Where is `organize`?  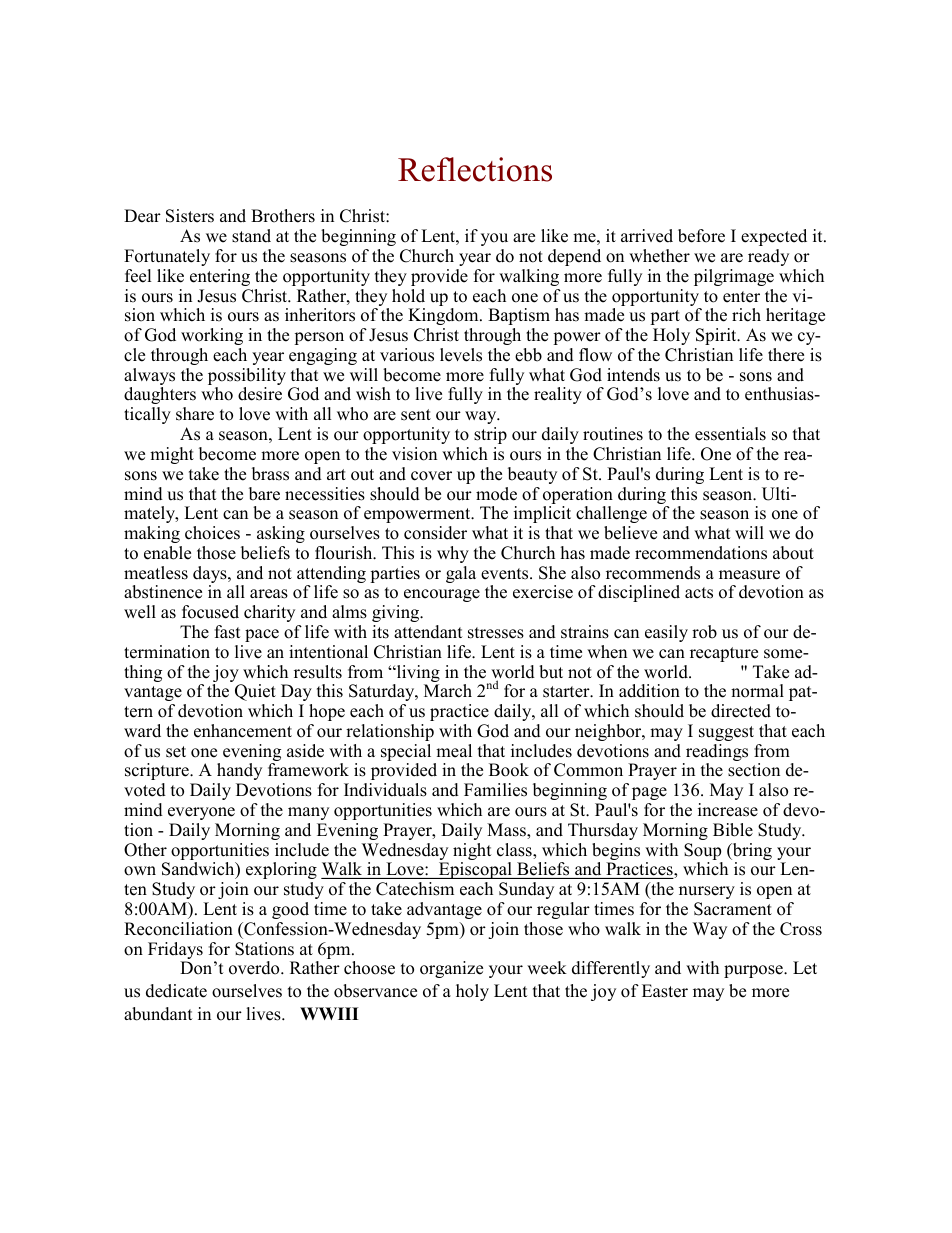
organize is located at coordinates (451, 969).
